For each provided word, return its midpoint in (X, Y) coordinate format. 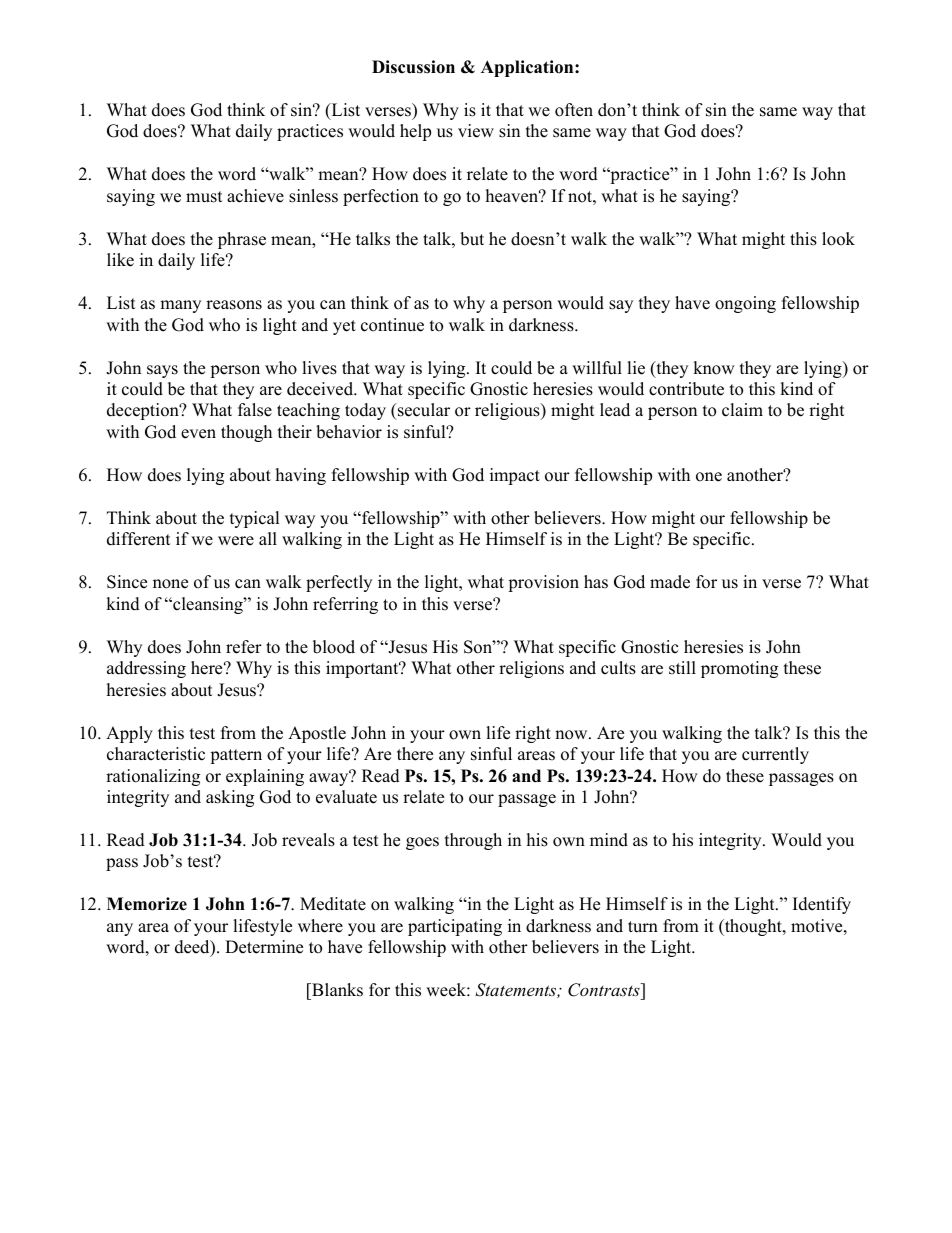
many (180, 306)
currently (775, 755)
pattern (236, 756)
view (476, 131)
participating (455, 927)
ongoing (745, 304)
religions (531, 669)
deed (193, 948)
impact (515, 476)
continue (392, 325)
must (204, 197)
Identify (822, 905)
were (236, 541)
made (670, 582)
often (574, 110)
